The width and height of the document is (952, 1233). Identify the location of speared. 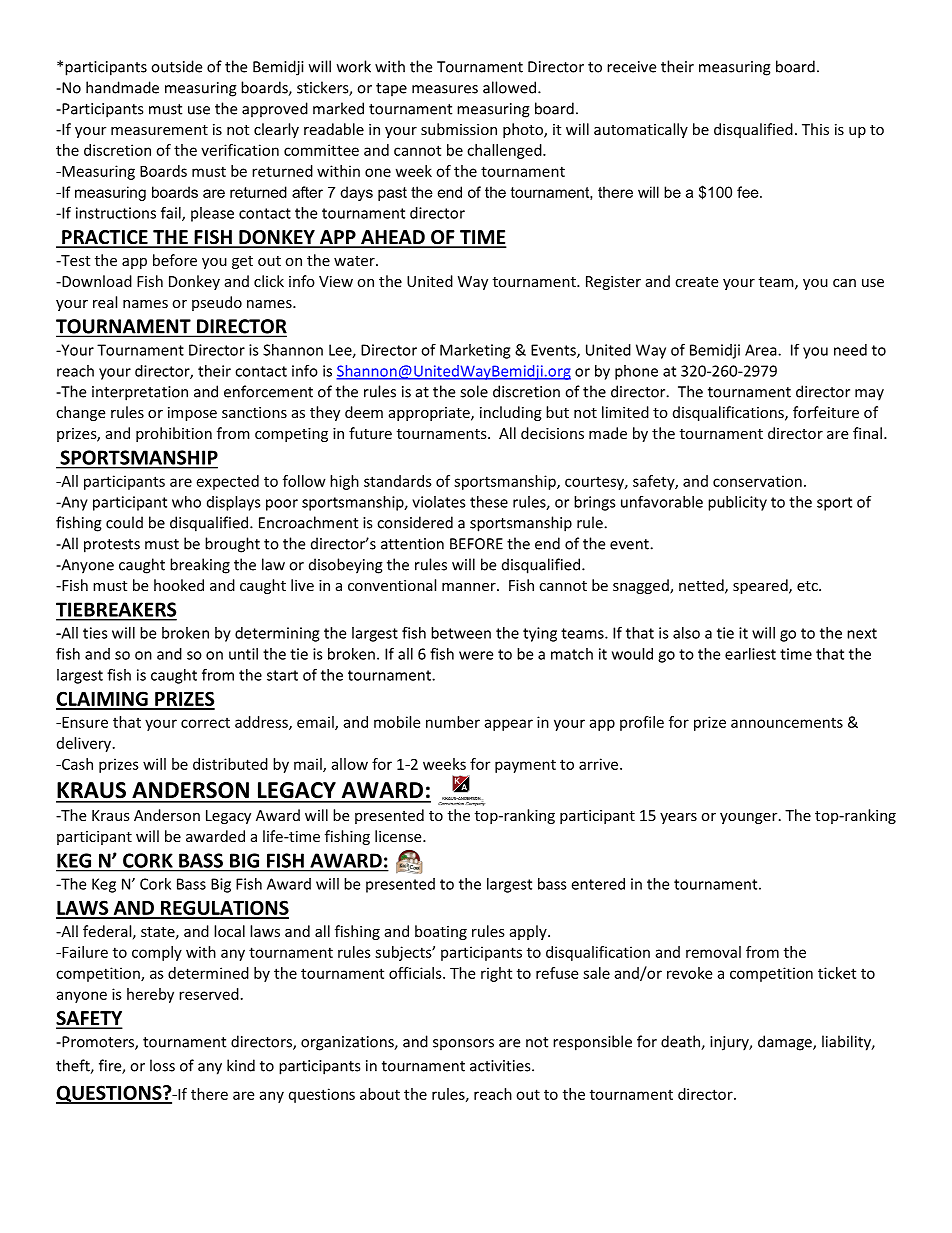
(761, 586).
